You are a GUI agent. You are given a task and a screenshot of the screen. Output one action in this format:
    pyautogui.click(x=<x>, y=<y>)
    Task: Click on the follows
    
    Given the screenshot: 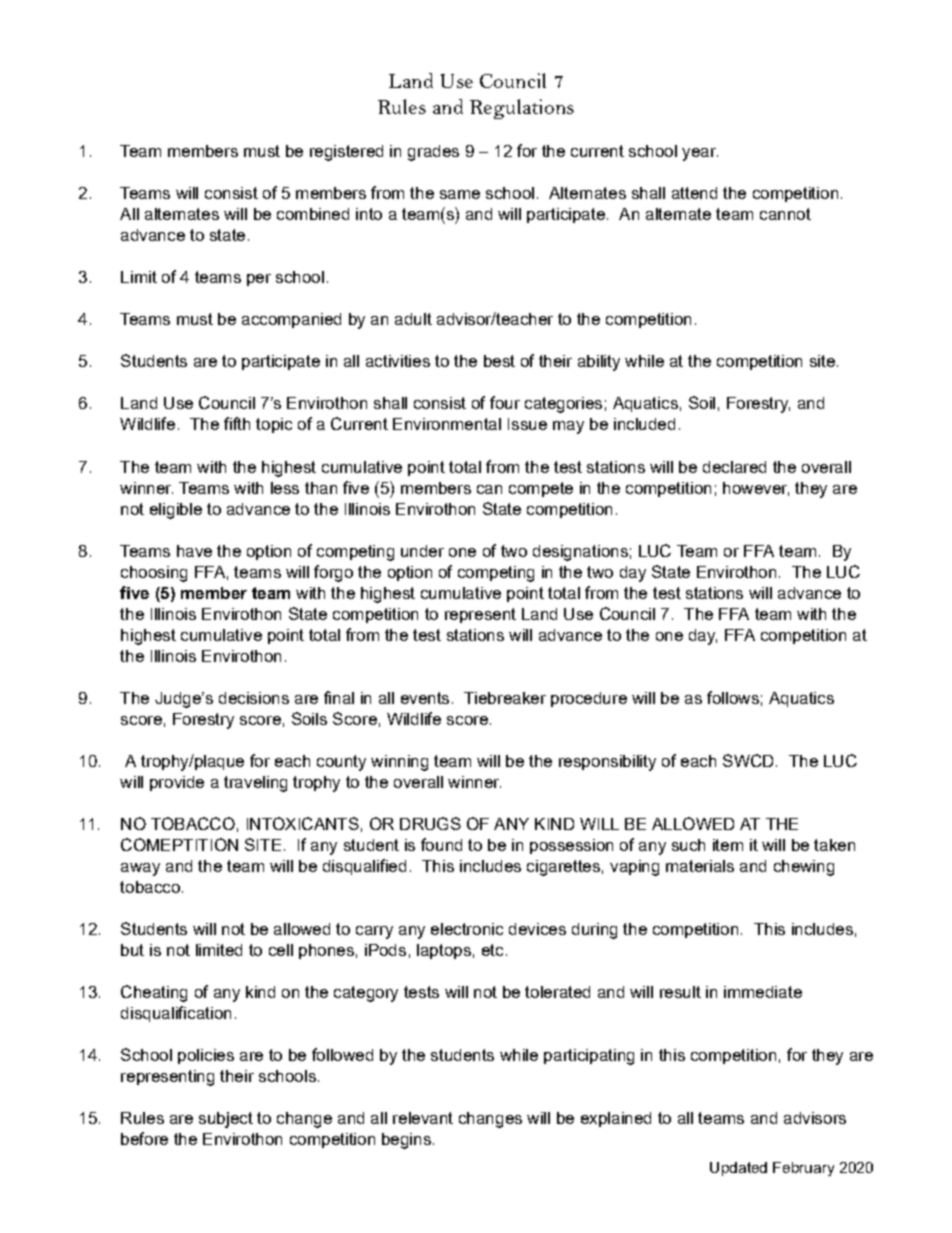 What is the action you would take?
    pyautogui.click(x=733, y=697)
